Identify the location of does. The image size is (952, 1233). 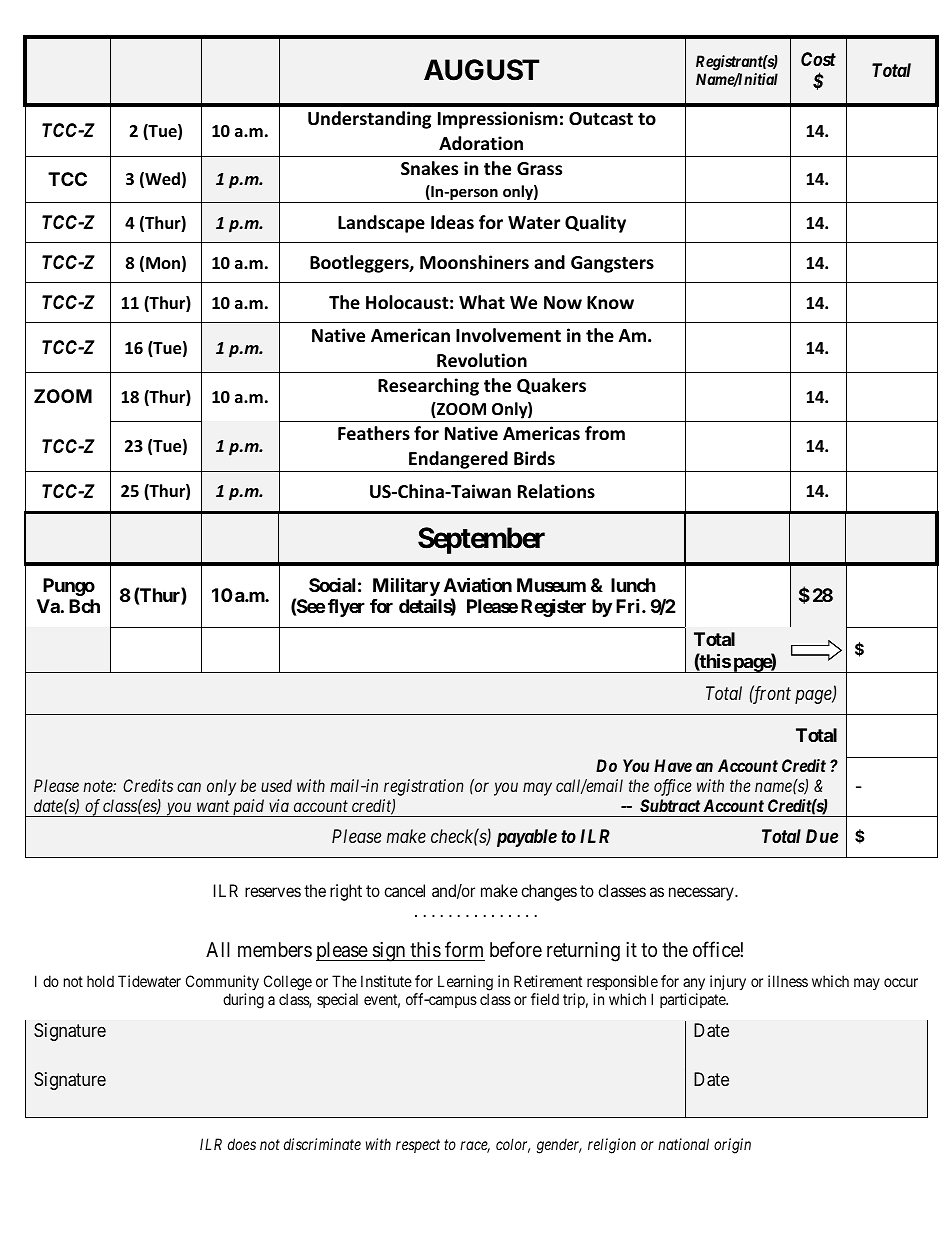
(242, 1144).
